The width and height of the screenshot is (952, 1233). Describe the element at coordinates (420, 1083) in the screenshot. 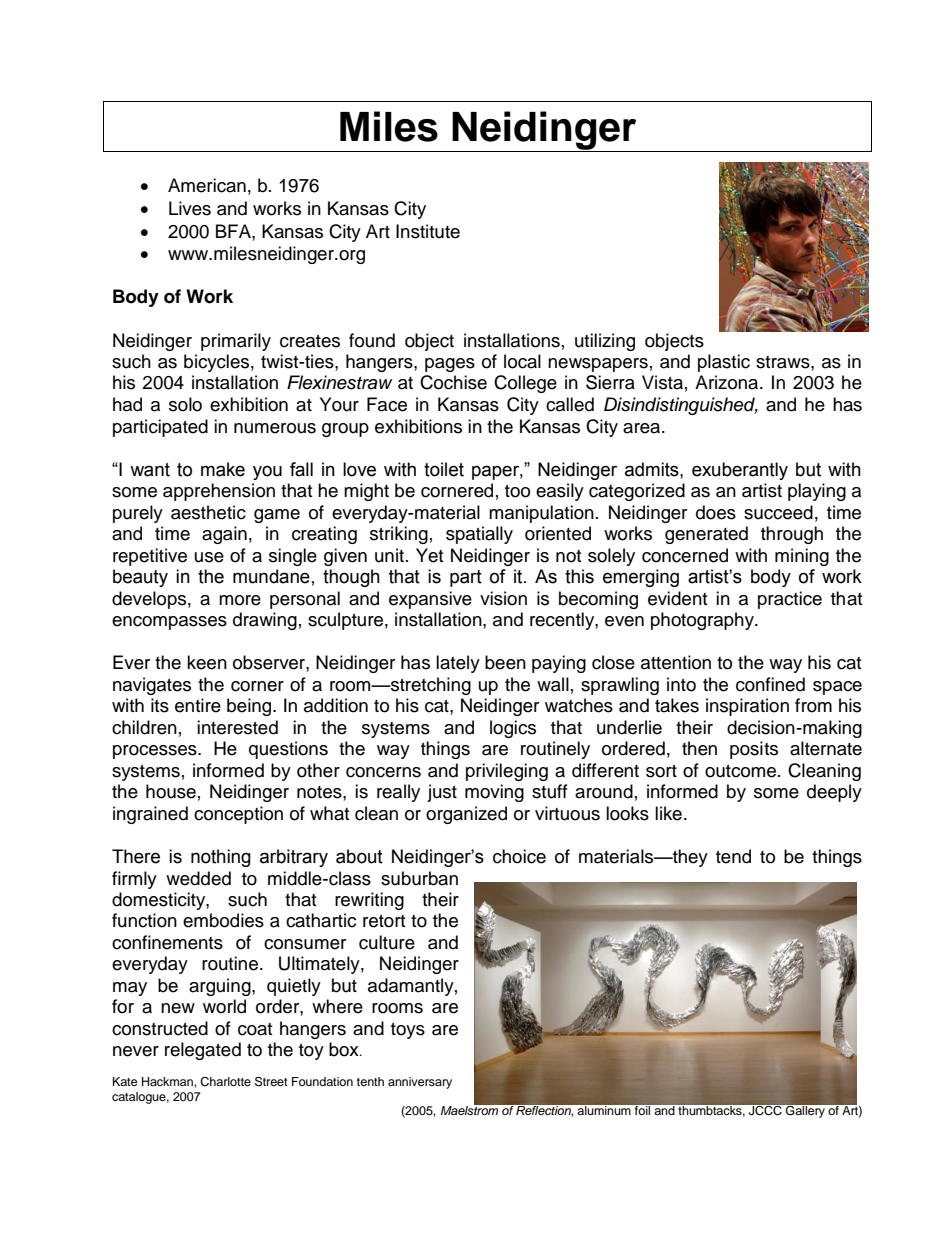

I see `anniversary` at that location.
